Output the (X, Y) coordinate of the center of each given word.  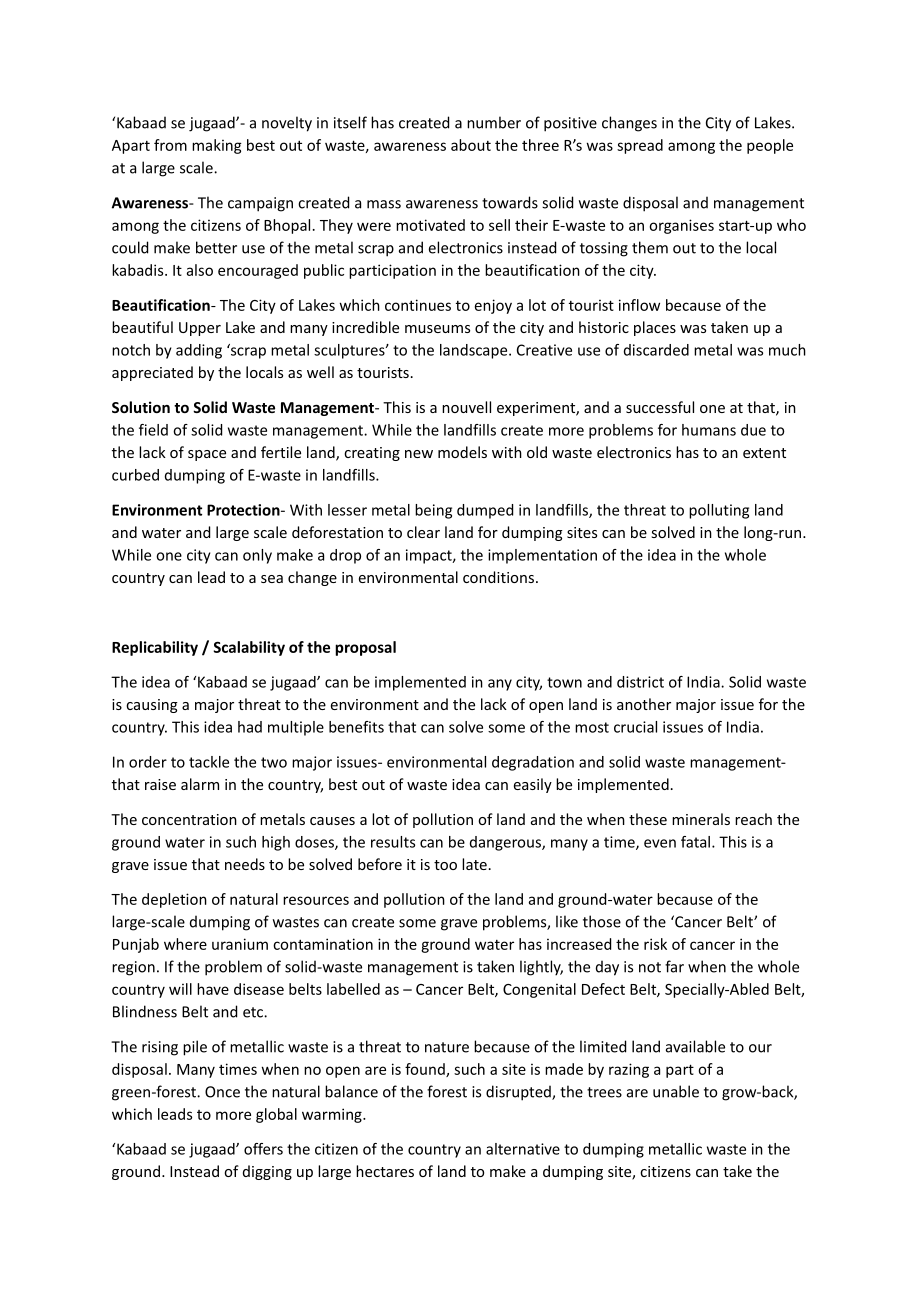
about (471, 145)
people (770, 146)
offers (263, 1149)
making (217, 146)
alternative (523, 1149)
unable (676, 1091)
